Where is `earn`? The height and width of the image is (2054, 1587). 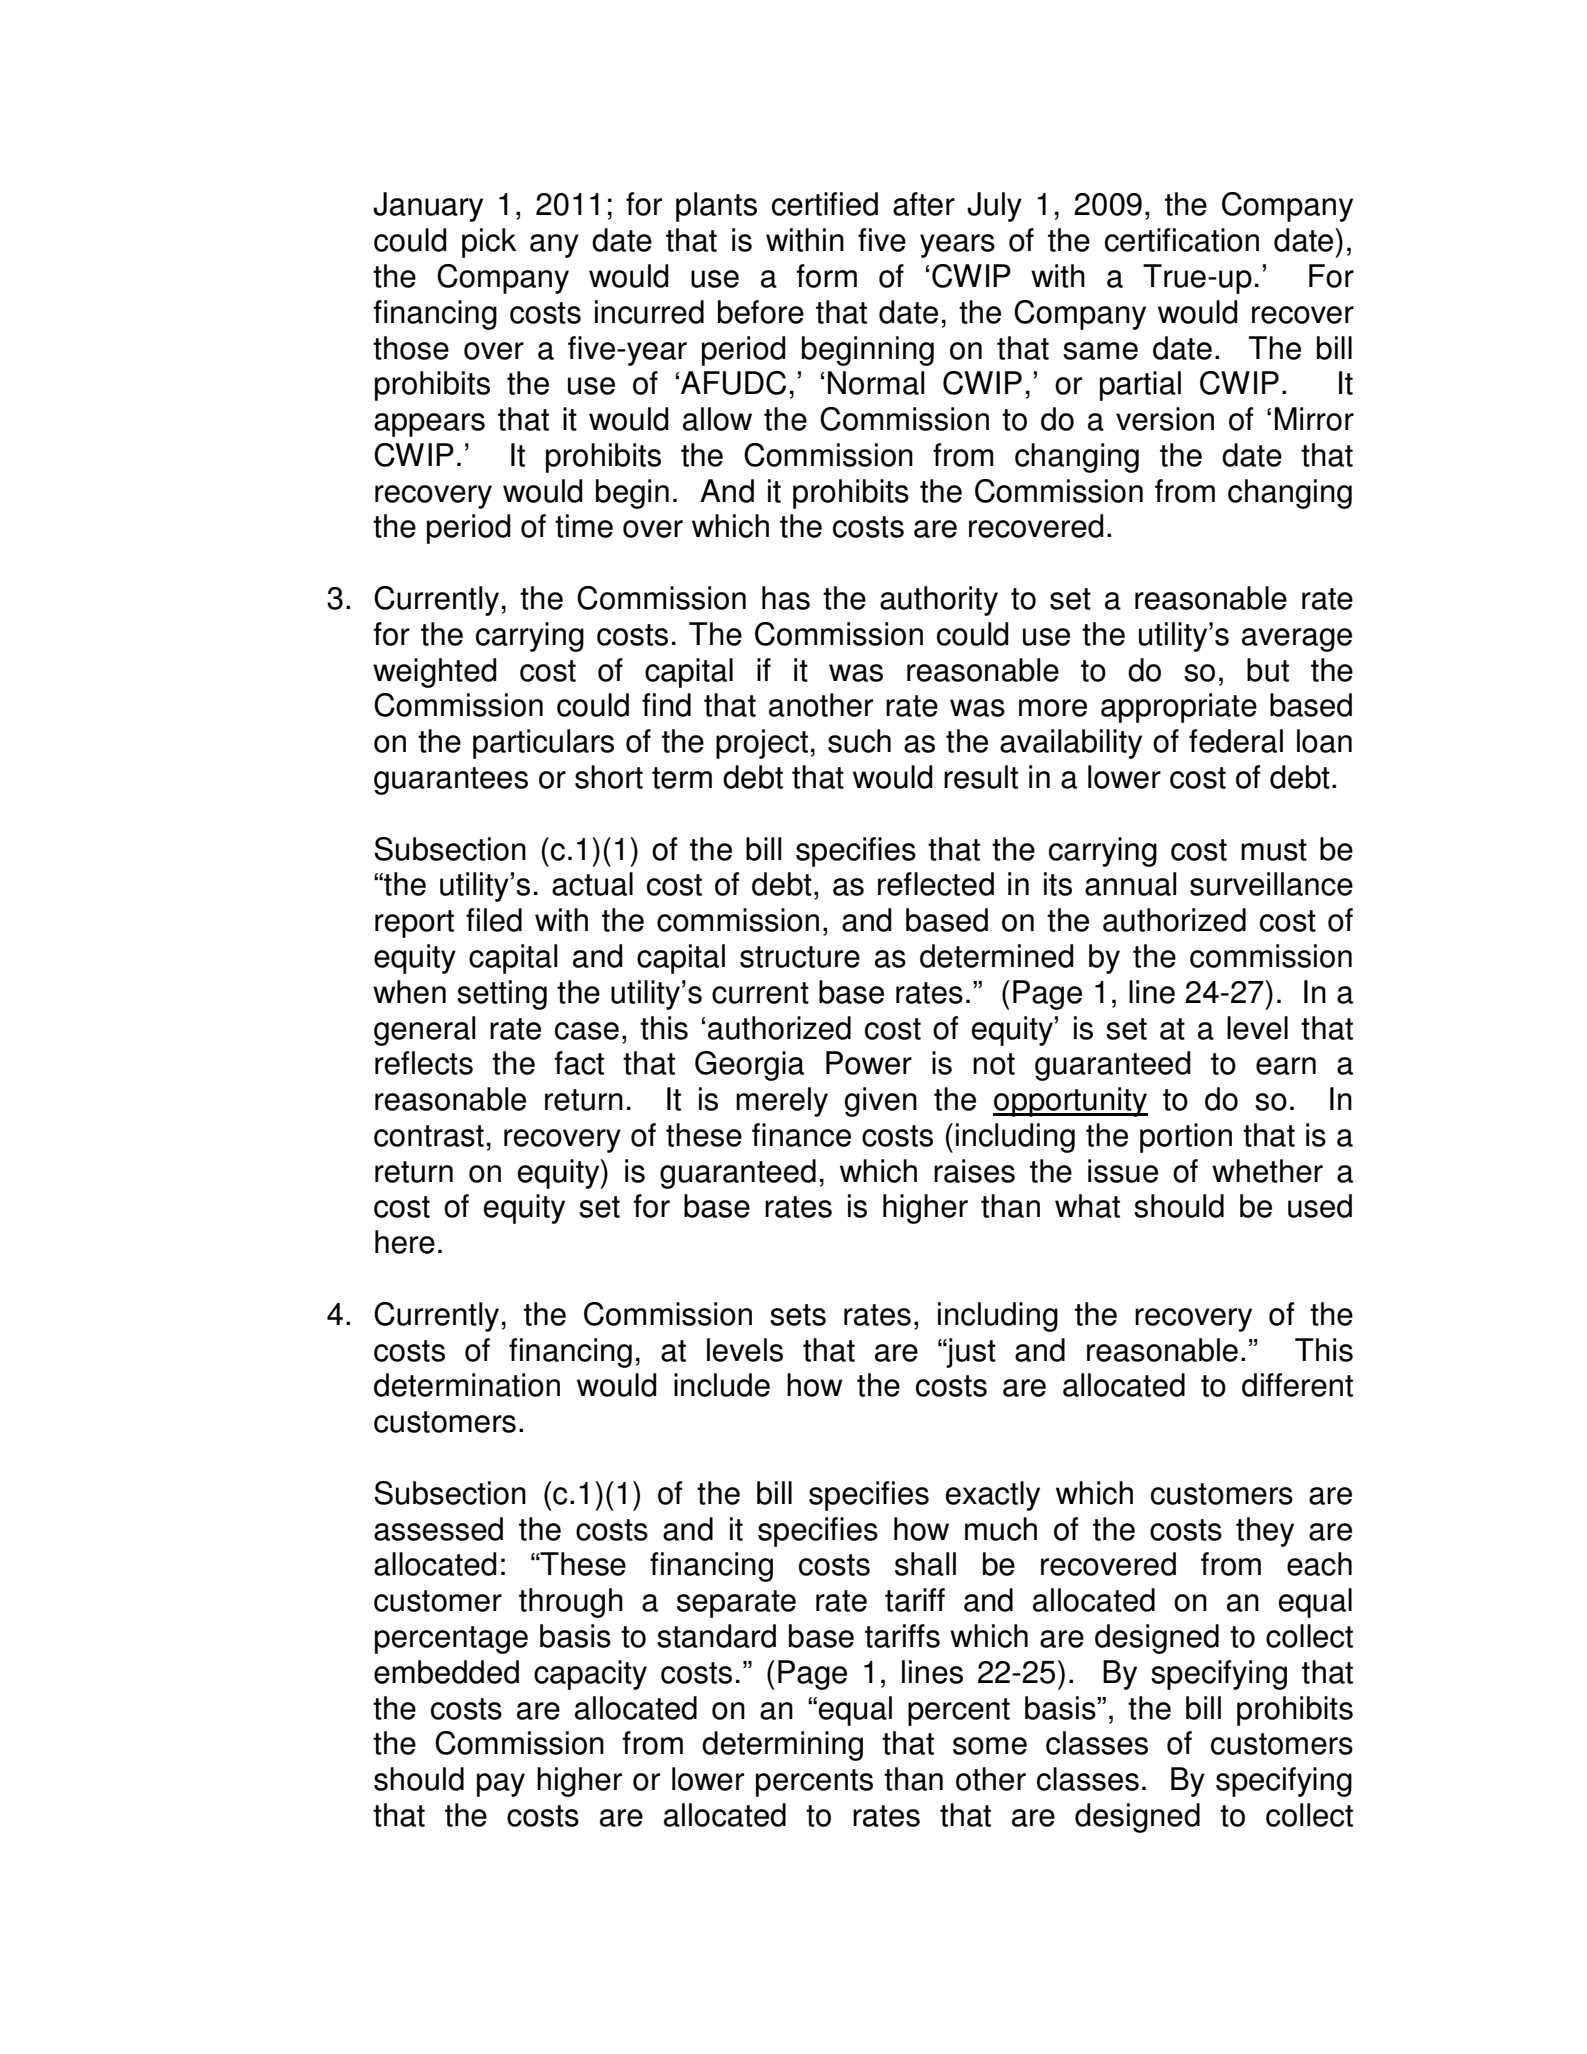
earn is located at coordinates (1286, 1066).
